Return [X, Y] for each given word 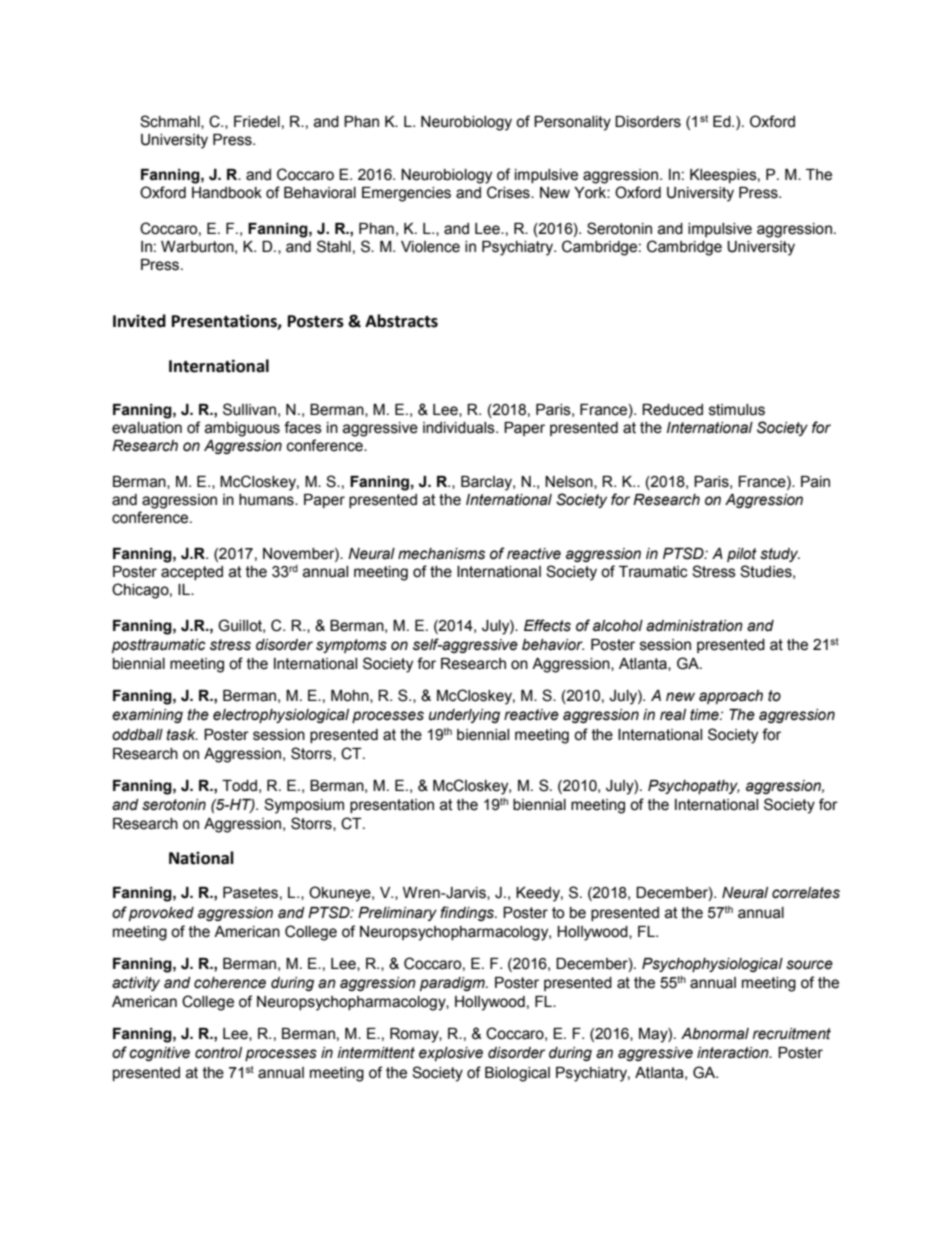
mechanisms [441, 554]
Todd [239, 786]
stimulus [737, 410]
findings [468, 913]
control [218, 1053]
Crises [509, 192]
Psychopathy [694, 787]
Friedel [257, 122]
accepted [192, 573]
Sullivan [249, 409]
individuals [460, 428]
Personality [572, 123]
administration [694, 626]
